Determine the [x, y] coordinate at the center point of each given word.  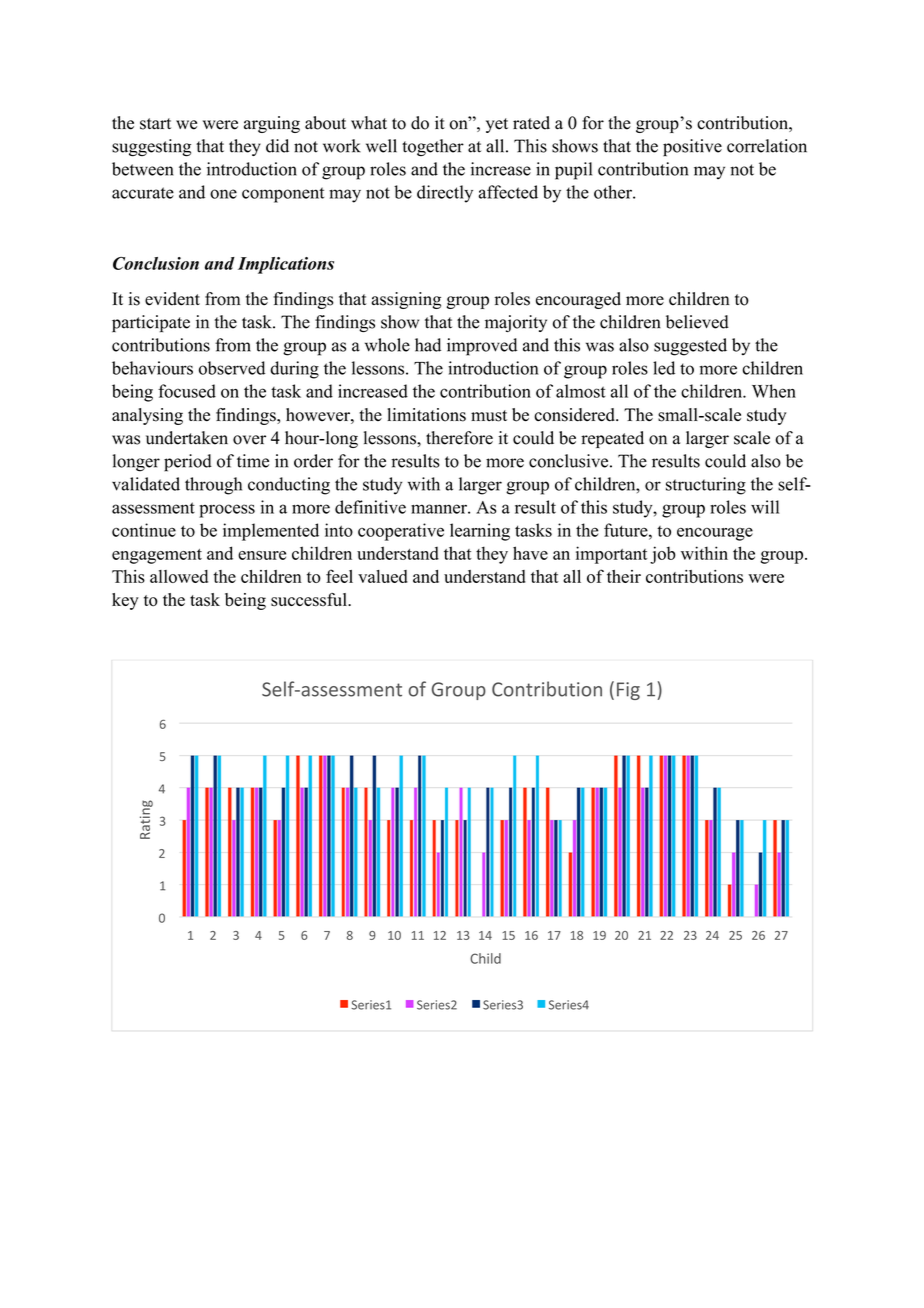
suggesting [151, 147]
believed [697, 322]
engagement [157, 556]
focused [187, 391]
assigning [406, 300]
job [663, 555]
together [433, 147]
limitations [426, 415]
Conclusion [156, 263]
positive [692, 148]
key [125, 601]
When [774, 391]
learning [480, 532]
